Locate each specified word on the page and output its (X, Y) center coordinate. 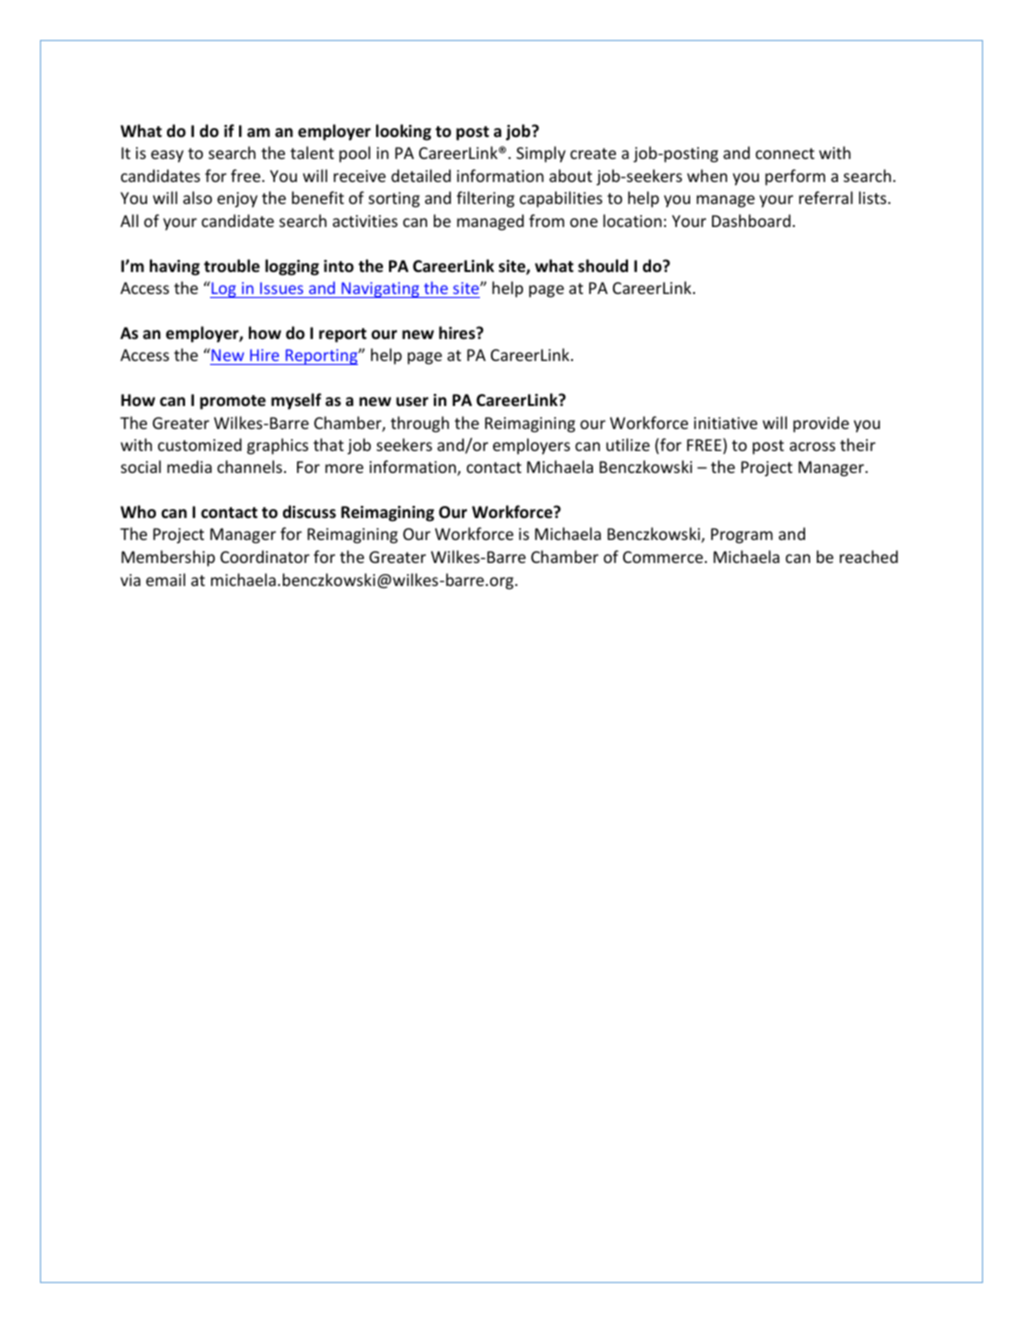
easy (167, 156)
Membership (168, 558)
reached (869, 556)
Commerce (663, 557)
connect (785, 153)
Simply (541, 154)
